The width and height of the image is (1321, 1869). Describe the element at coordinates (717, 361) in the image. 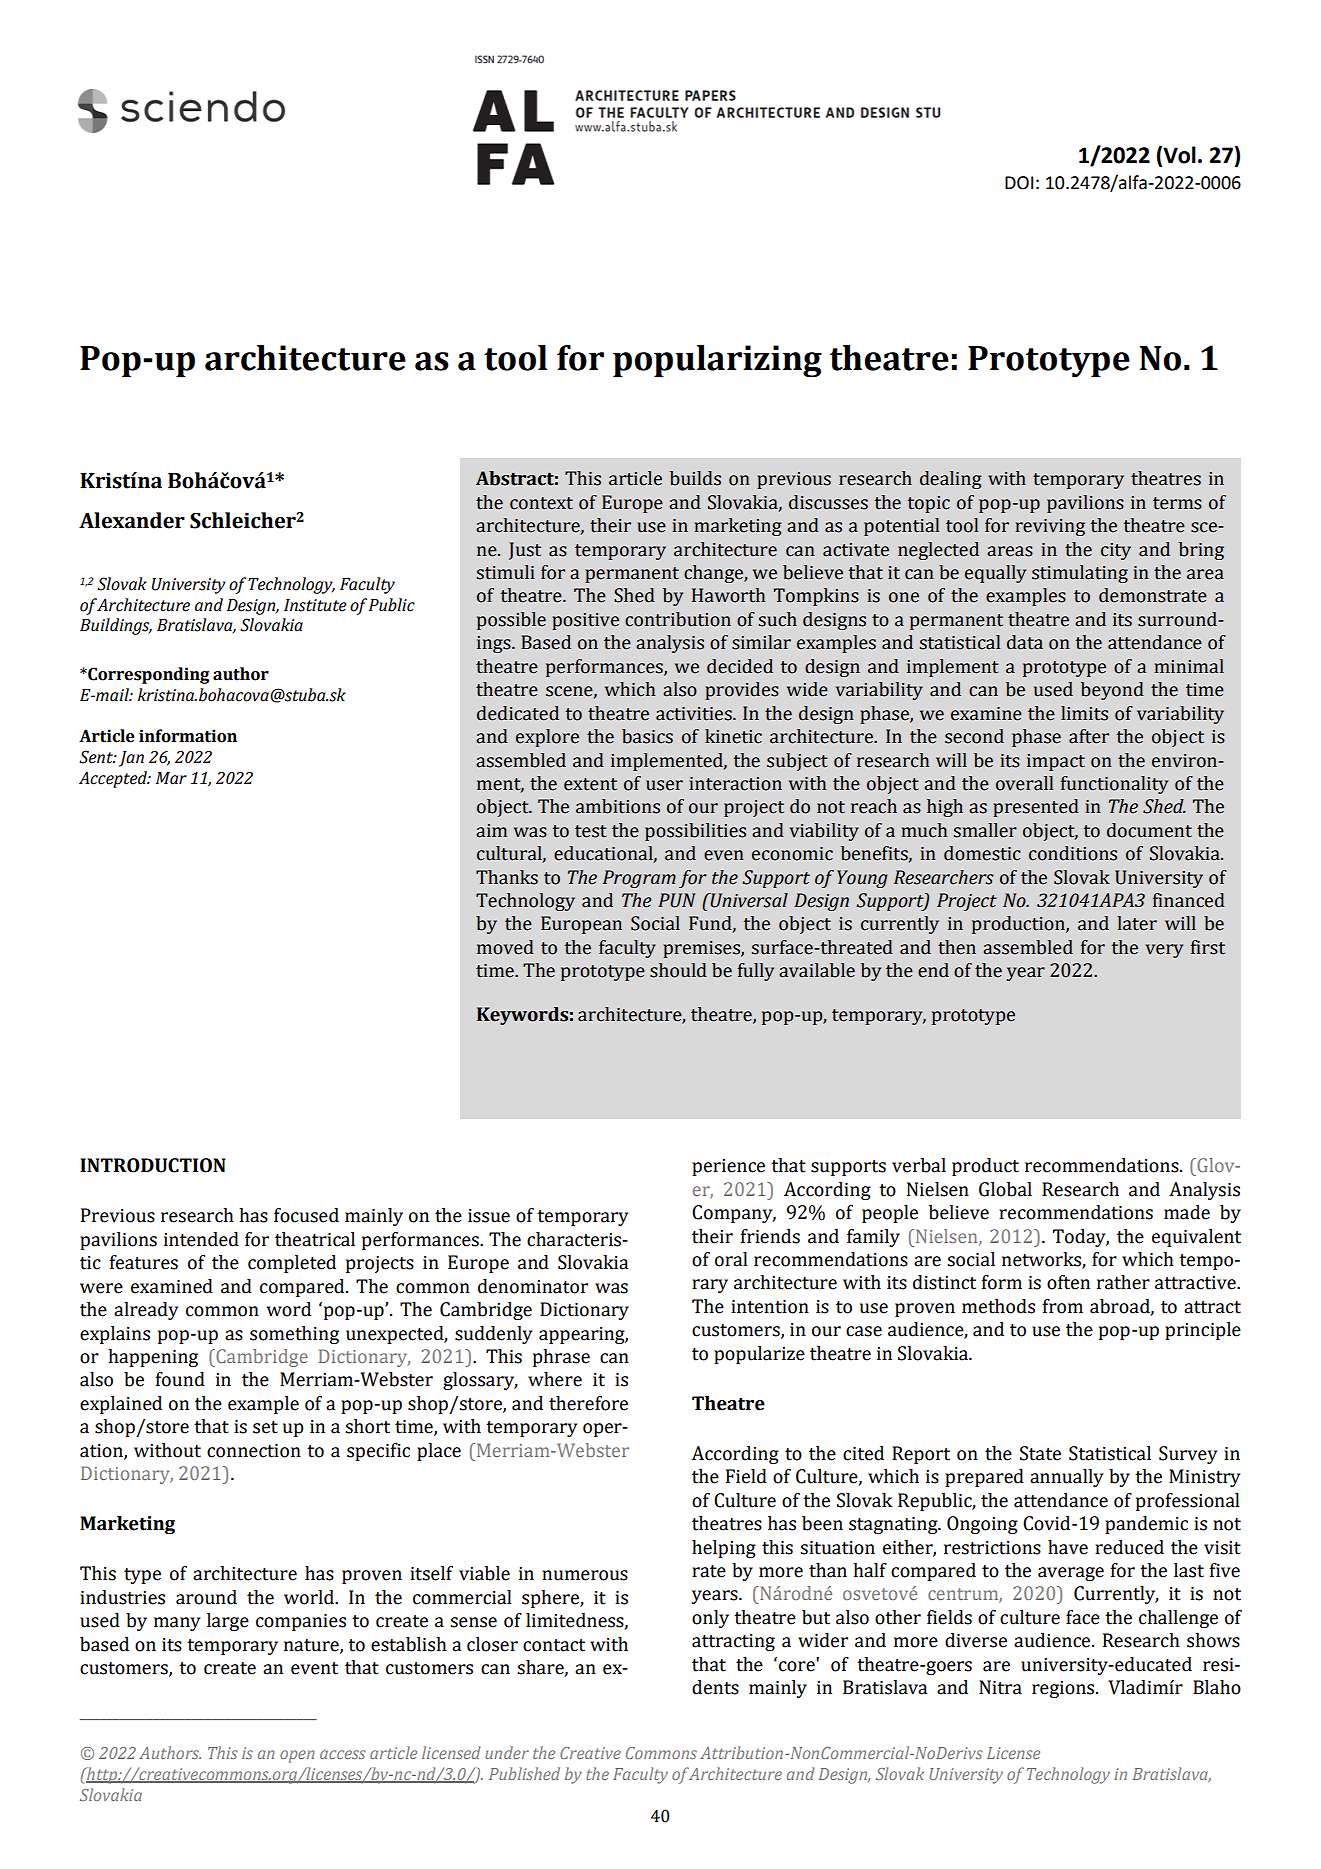

I see `popularizing` at that location.
